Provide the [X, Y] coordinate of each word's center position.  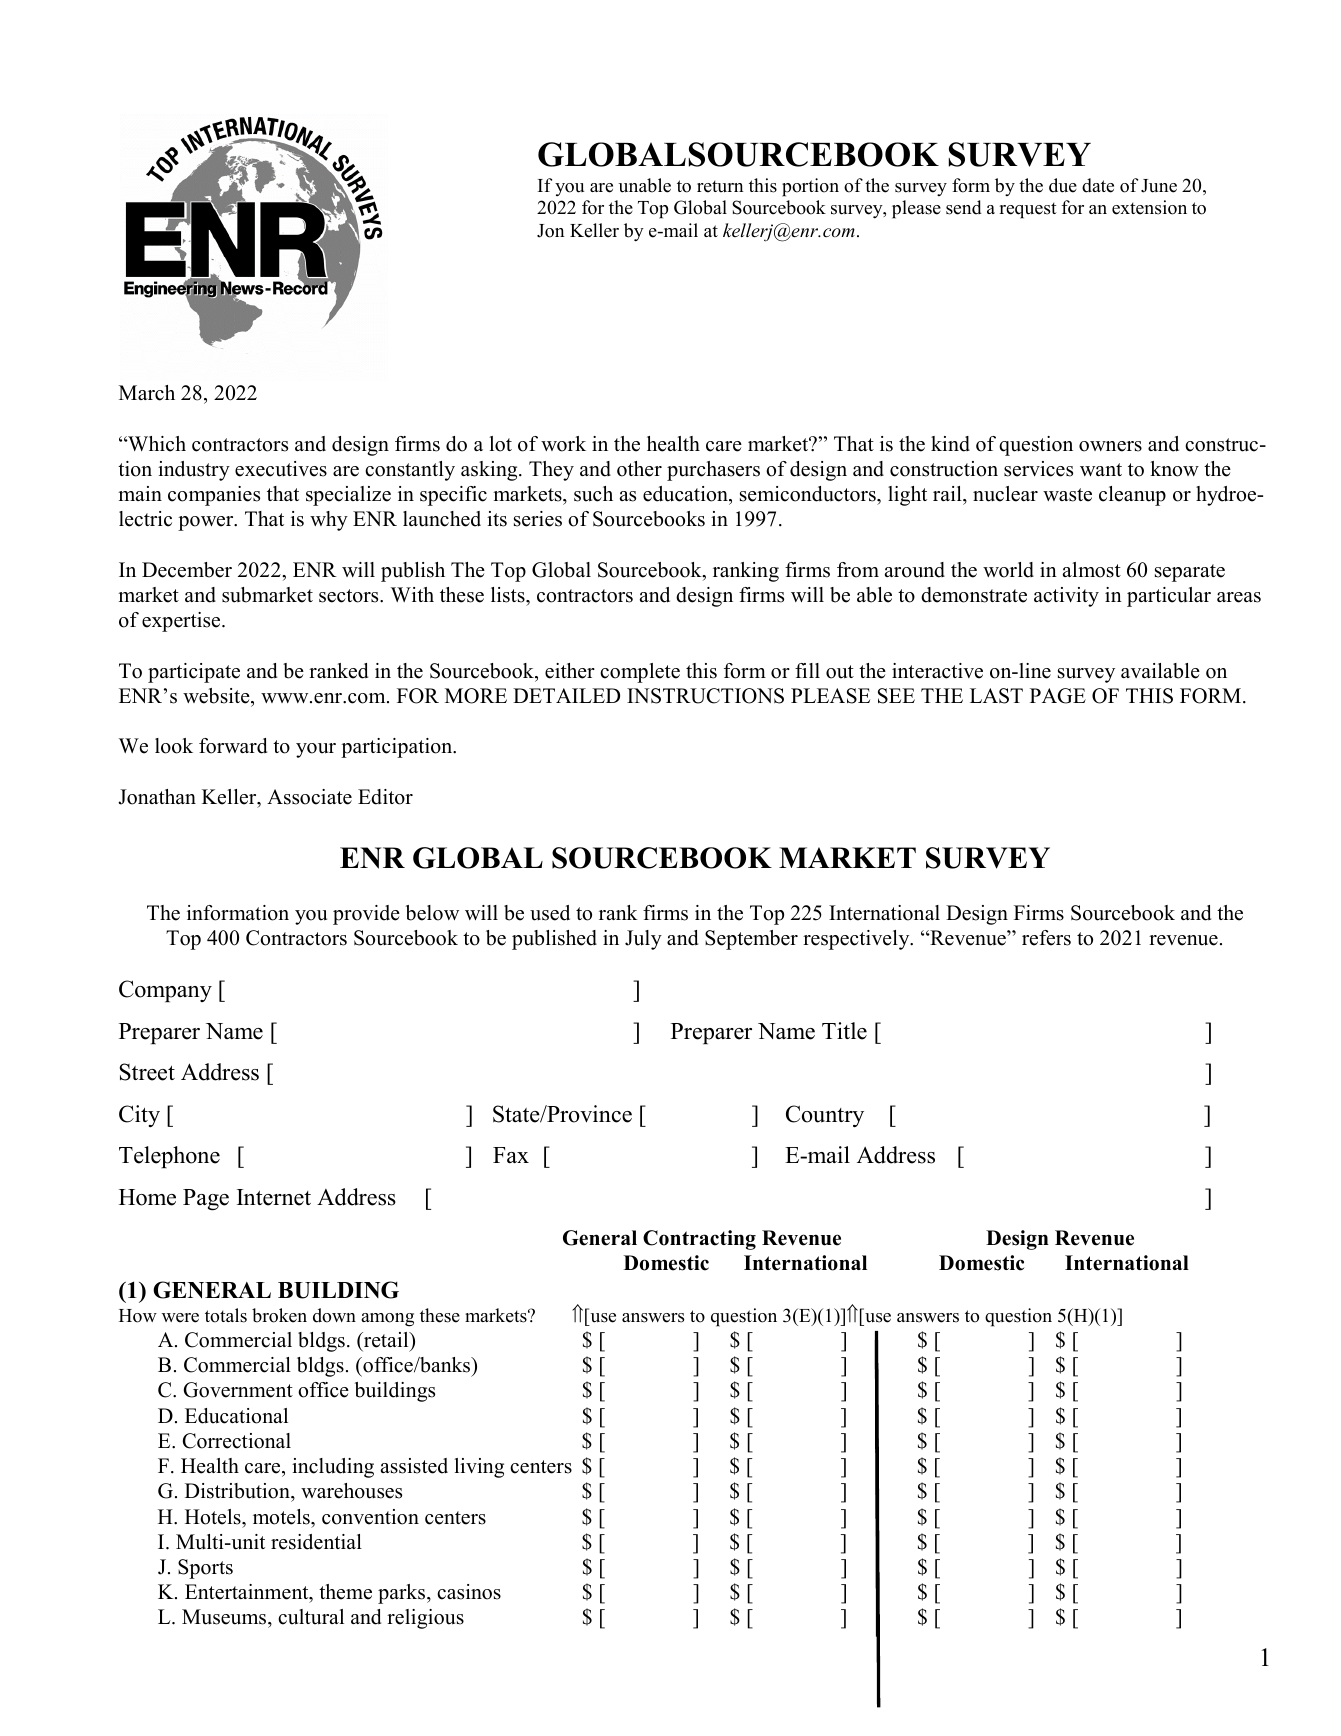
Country [825, 1116]
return [720, 186]
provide [366, 915]
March [147, 393]
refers [1046, 938]
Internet [274, 1197]
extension [1149, 207]
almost [1092, 570]
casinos [469, 1592]
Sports [205, 1569]
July [643, 940]
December [187, 570]
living [479, 1468]
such [593, 494]
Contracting [699, 1240]
